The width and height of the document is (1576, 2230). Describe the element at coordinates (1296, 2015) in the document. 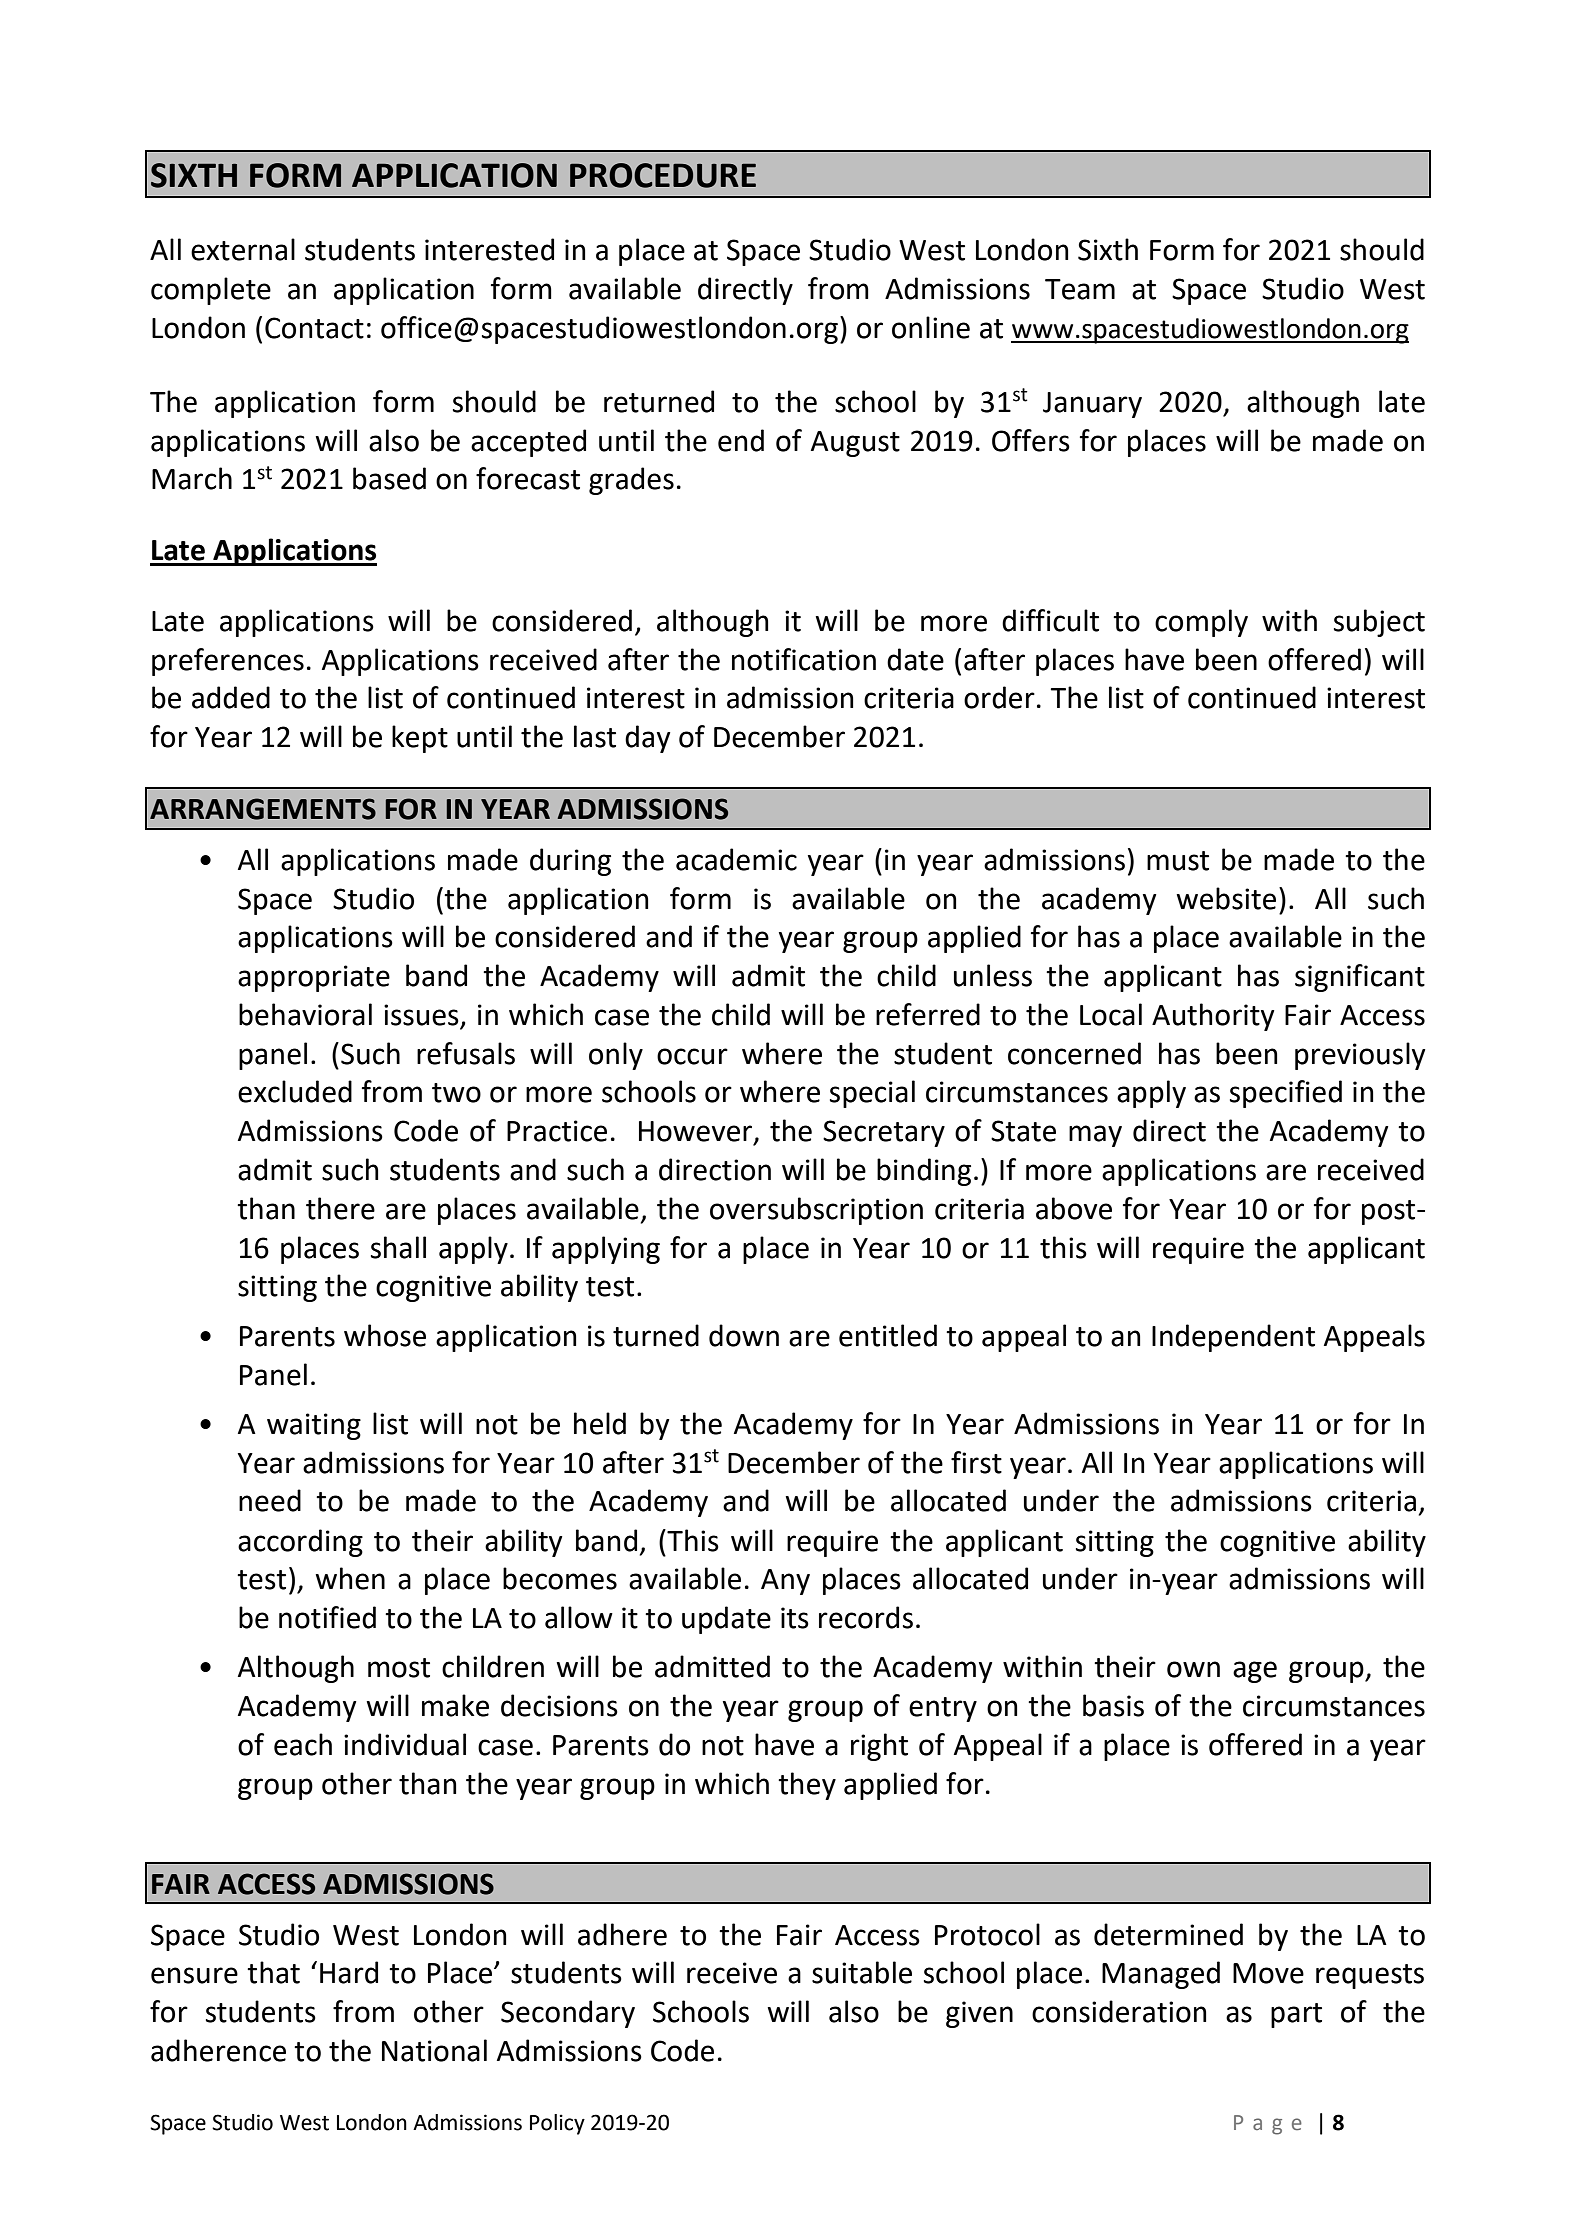

I see `part` at that location.
